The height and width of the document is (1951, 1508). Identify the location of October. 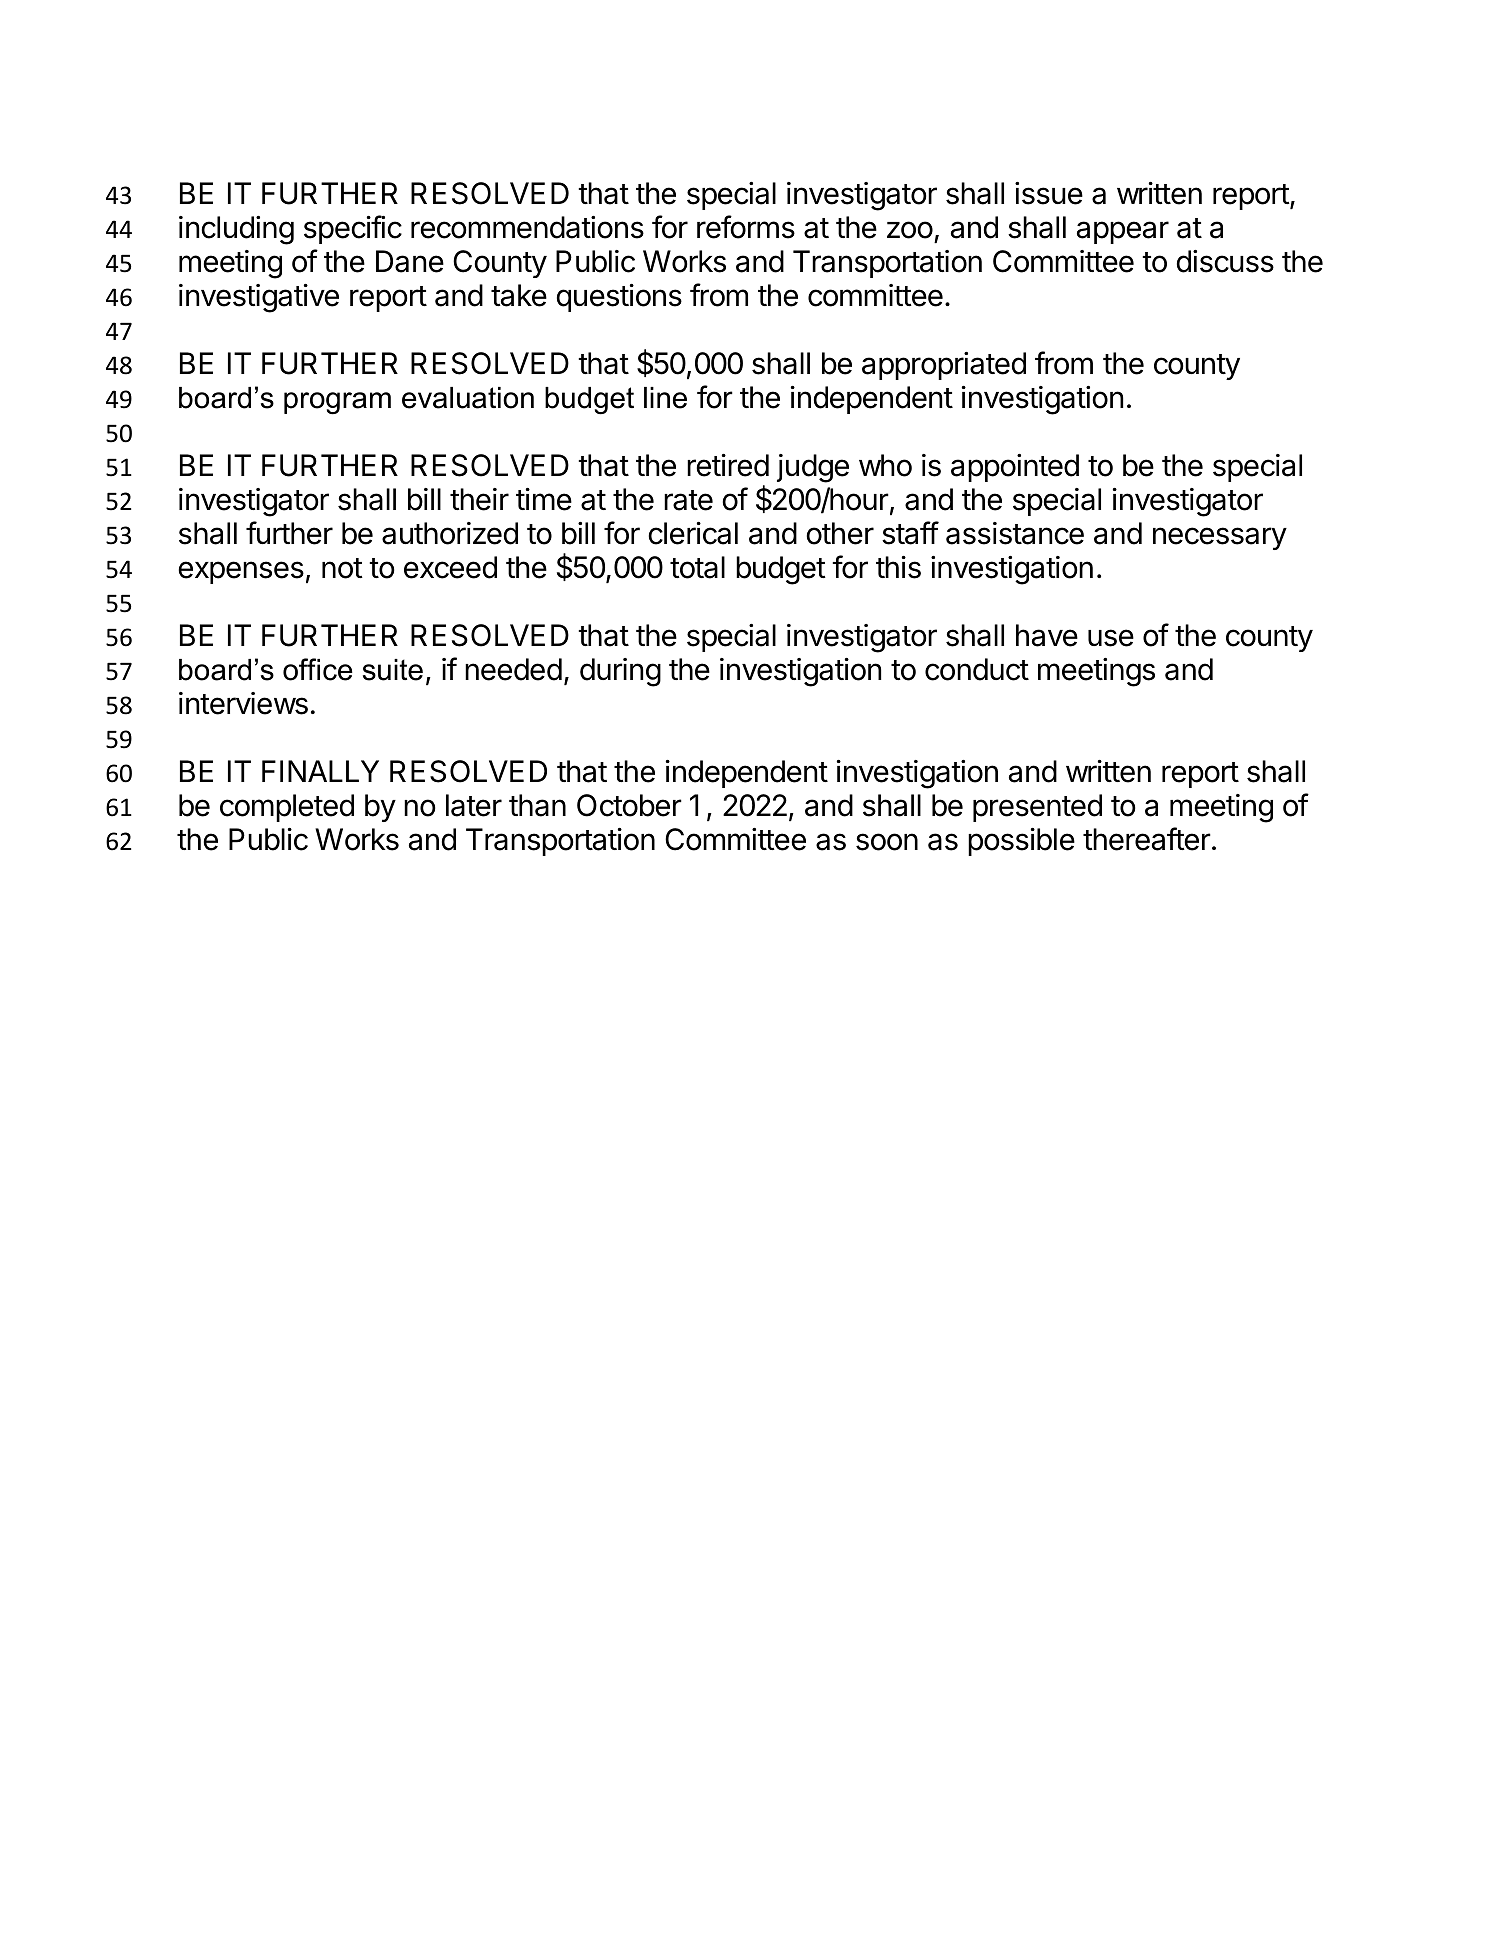
(629, 805).
